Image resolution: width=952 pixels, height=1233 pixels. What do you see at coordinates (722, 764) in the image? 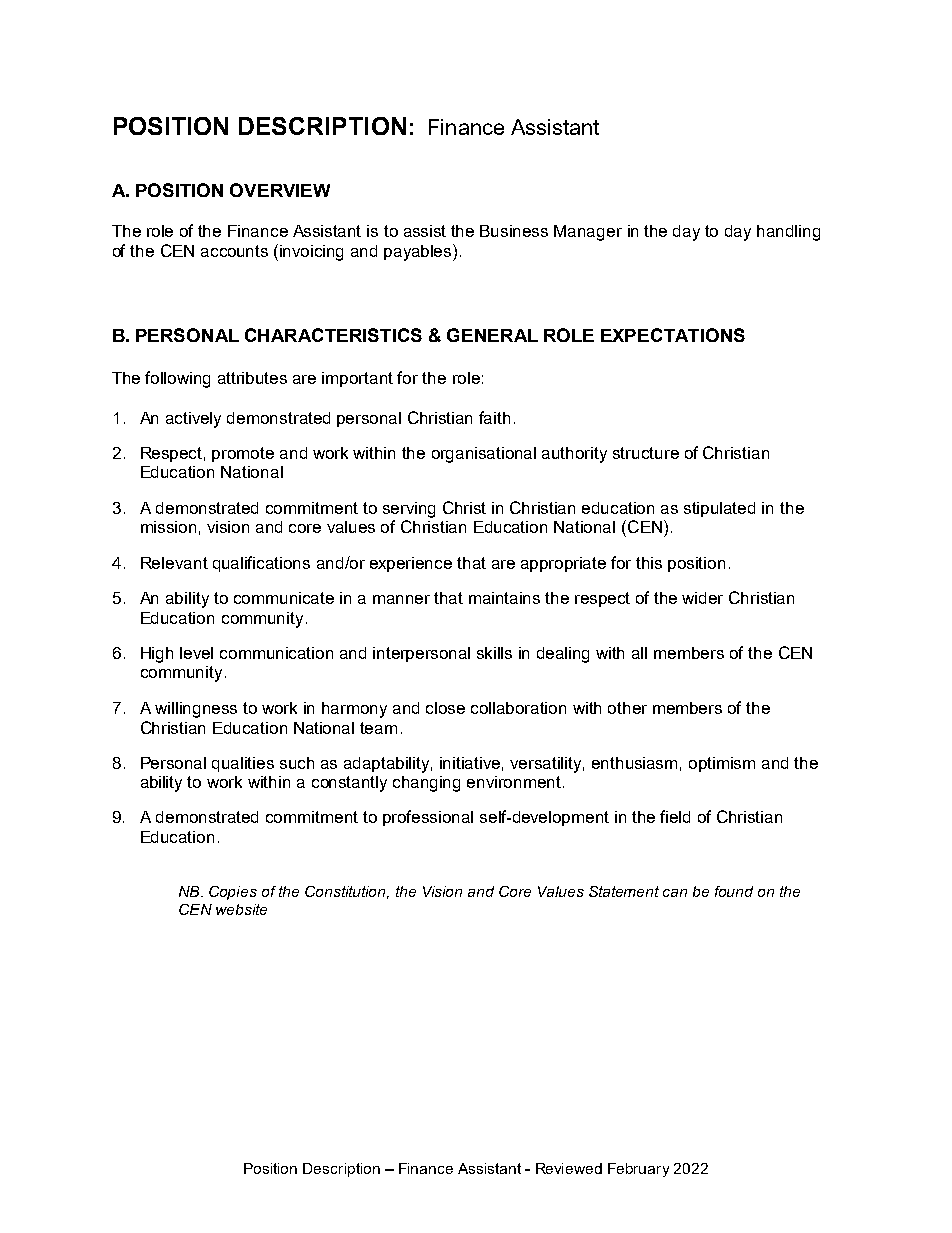
I see `optimism` at bounding box center [722, 764].
